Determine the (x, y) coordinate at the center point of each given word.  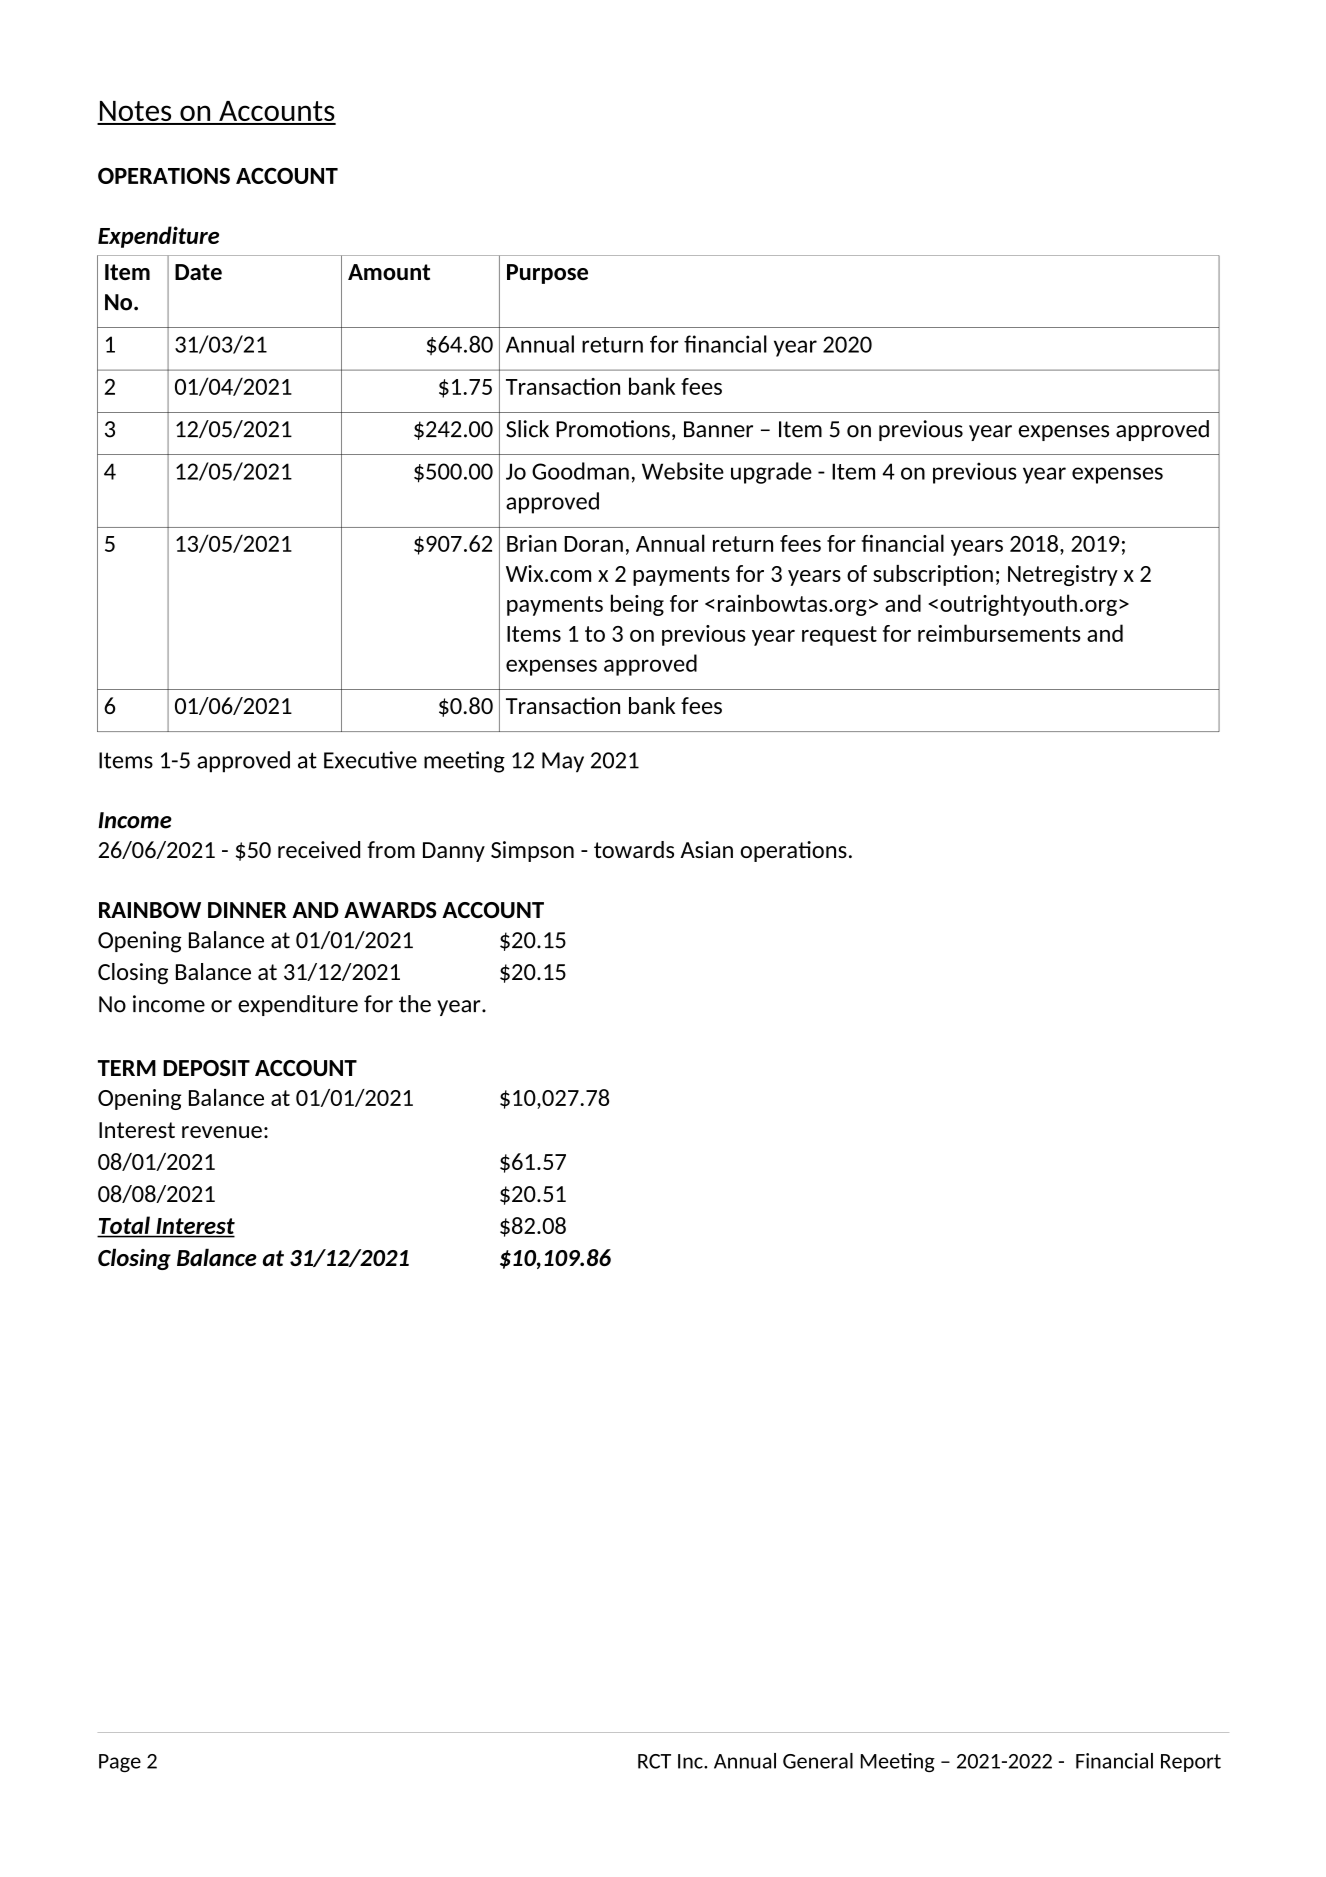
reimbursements (999, 633)
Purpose (547, 274)
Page (120, 1763)
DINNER (247, 910)
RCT (654, 1761)
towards (634, 849)
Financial (1114, 1761)
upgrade (771, 473)
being (637, 605)
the (415, 1004)
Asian (706, 849)
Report (1191, 1763)
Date (198, 272)
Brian (532, 543)
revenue (222, 1132)
